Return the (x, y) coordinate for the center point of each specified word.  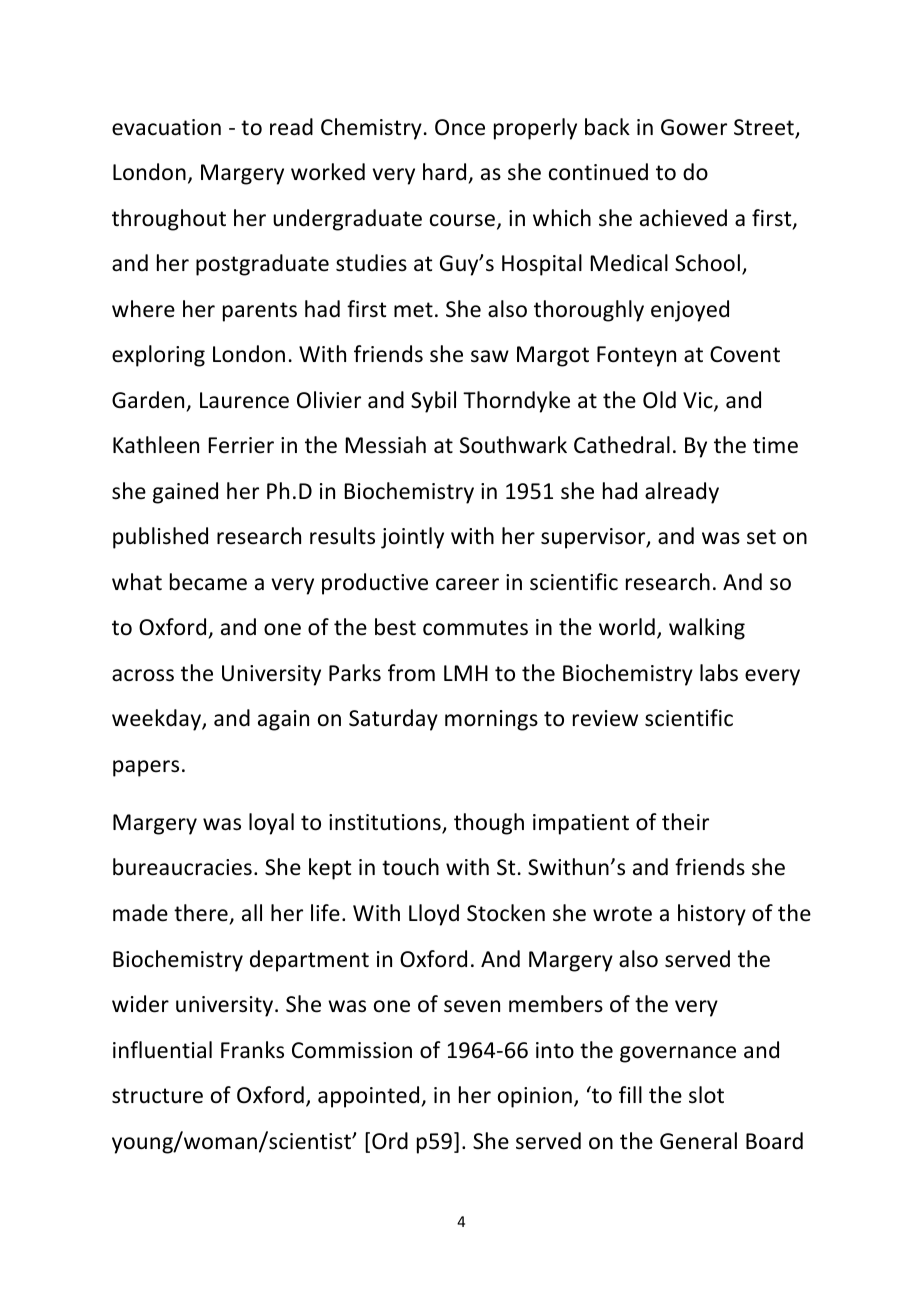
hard (444, 172)
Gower (694, 127)
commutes (475, 628)
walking (707, 629)
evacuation (166, 127)
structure (157, 1096)
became (208, 582)
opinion (535, 1097)
